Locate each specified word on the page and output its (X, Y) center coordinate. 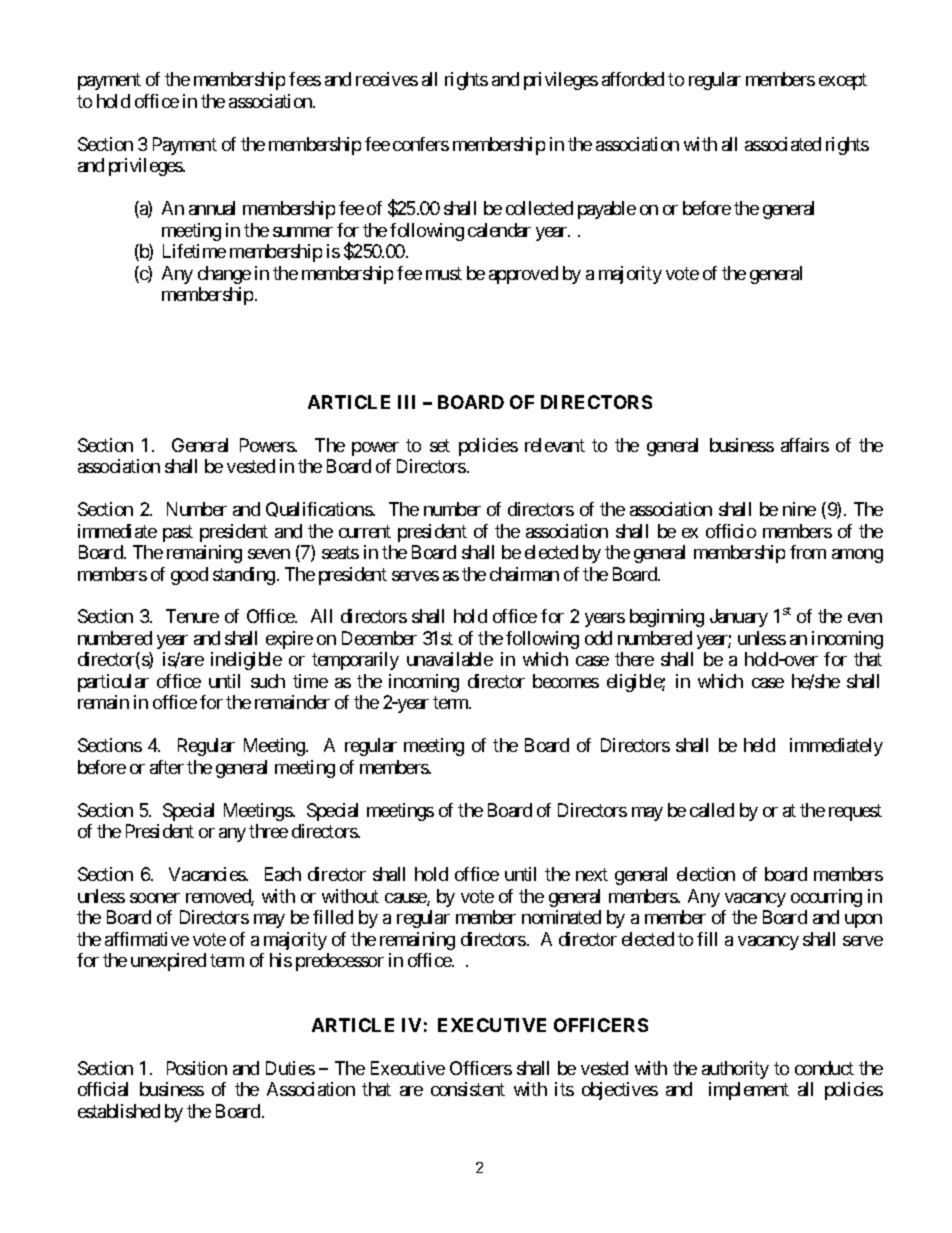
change (224, 275)
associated (783, 144)
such (268, 681)
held (759, 745)
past (178, 533)
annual (212, 208)
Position (197, 1068)
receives (387, 79)
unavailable (450, 659)
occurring (826, 898)
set (440, 445)
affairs (805, 445)
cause (406, 899)
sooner (155, 898)
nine (799, 509)
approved (523, 275)
